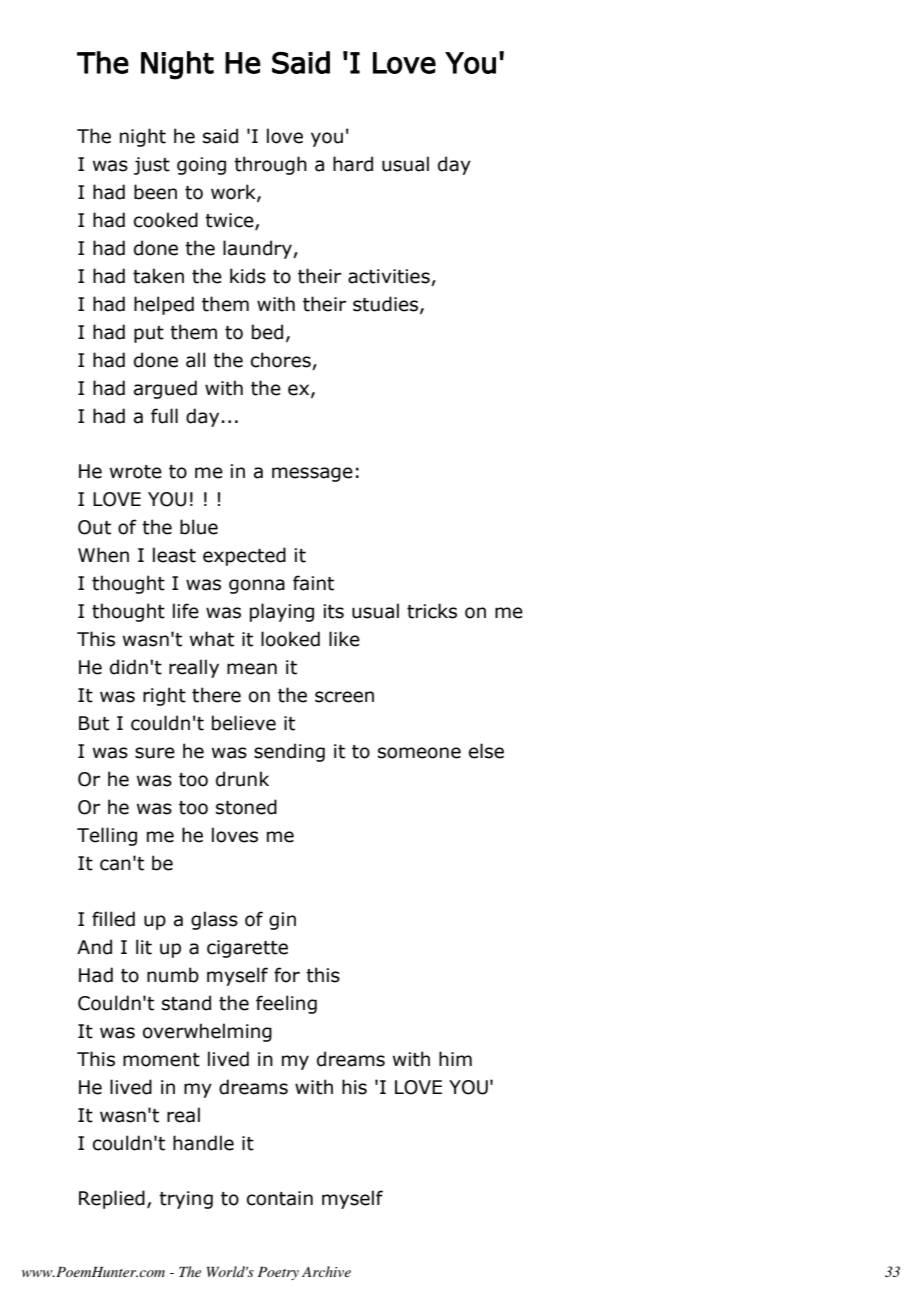  What do you see at coordinates (389, 276) in the screenshot?
I see `activities` at bounding box center [389, 276].
